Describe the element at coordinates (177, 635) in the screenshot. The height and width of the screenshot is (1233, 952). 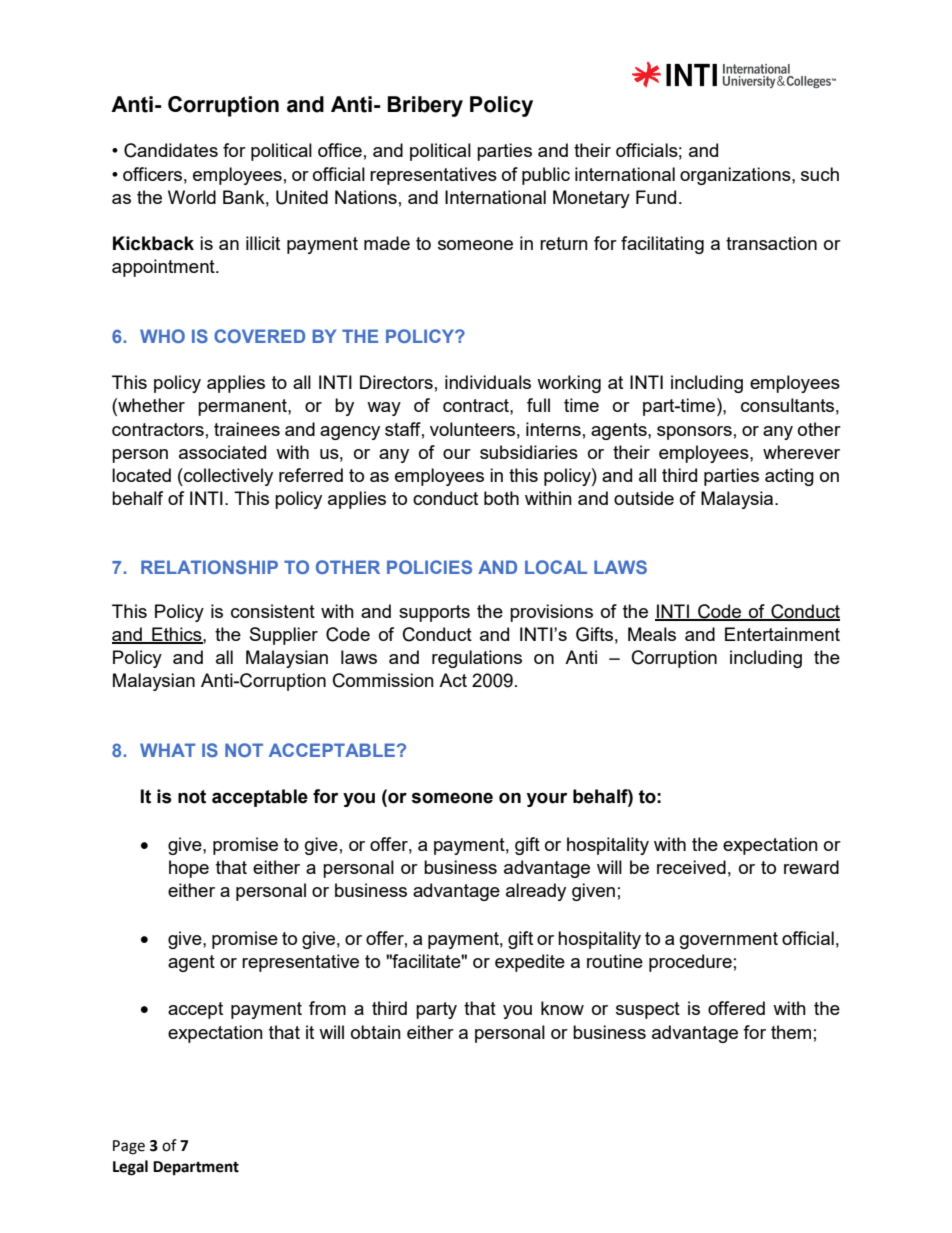
I see `Ethics` at that location.
